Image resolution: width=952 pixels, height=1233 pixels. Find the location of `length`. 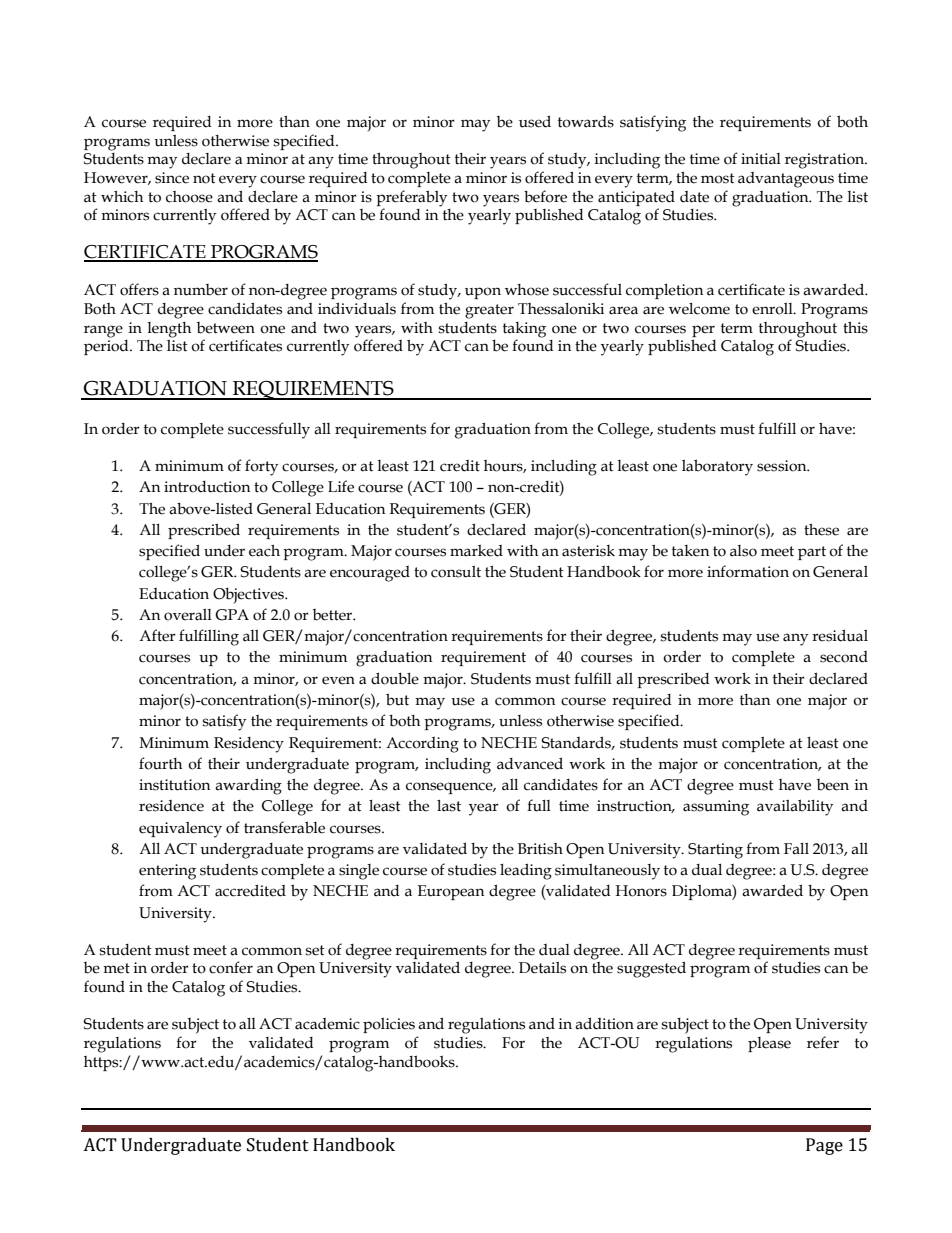

length is located at coordinates (169, 330).
